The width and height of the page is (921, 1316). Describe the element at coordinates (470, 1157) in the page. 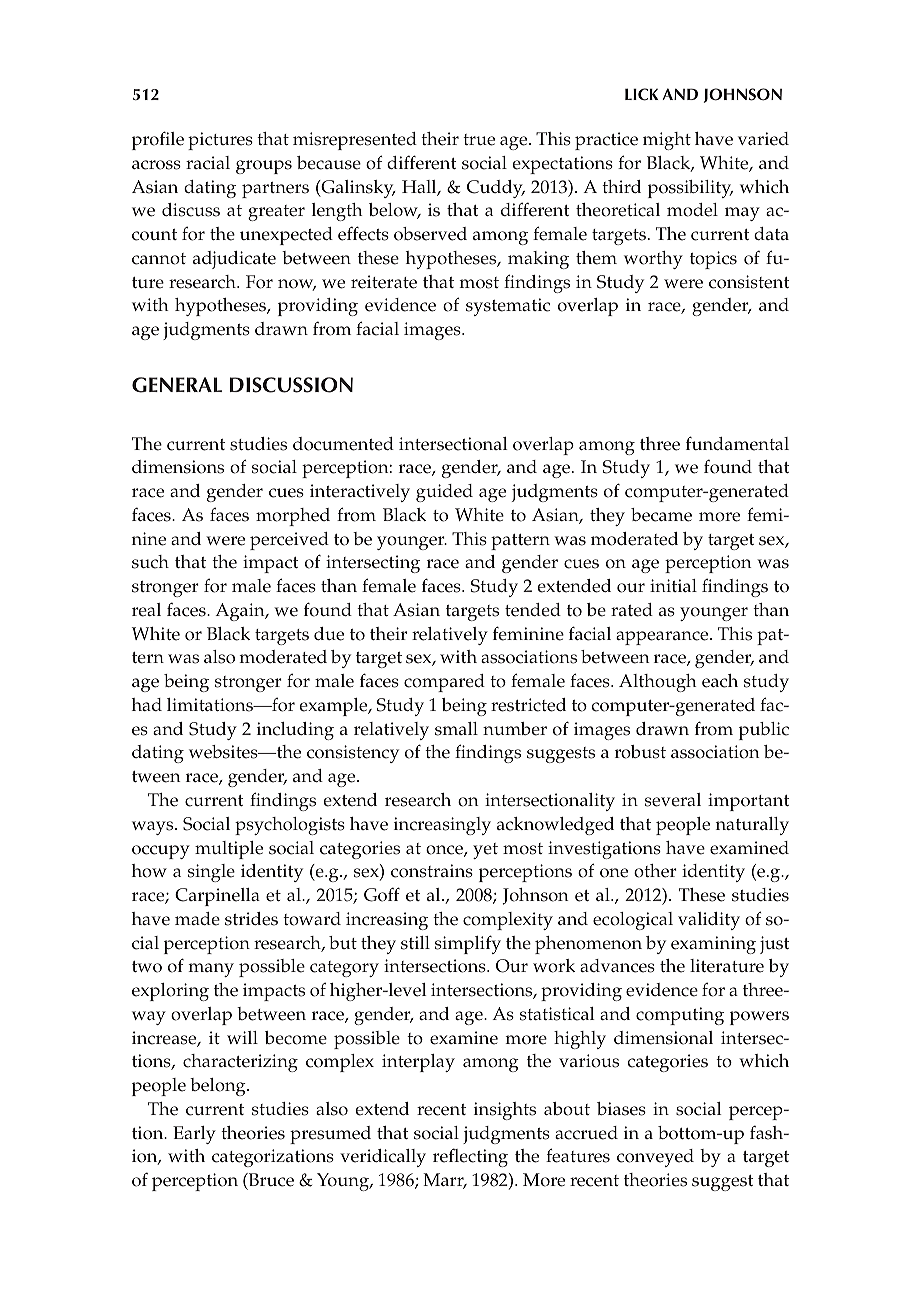

I see `reflecting` at that location.
